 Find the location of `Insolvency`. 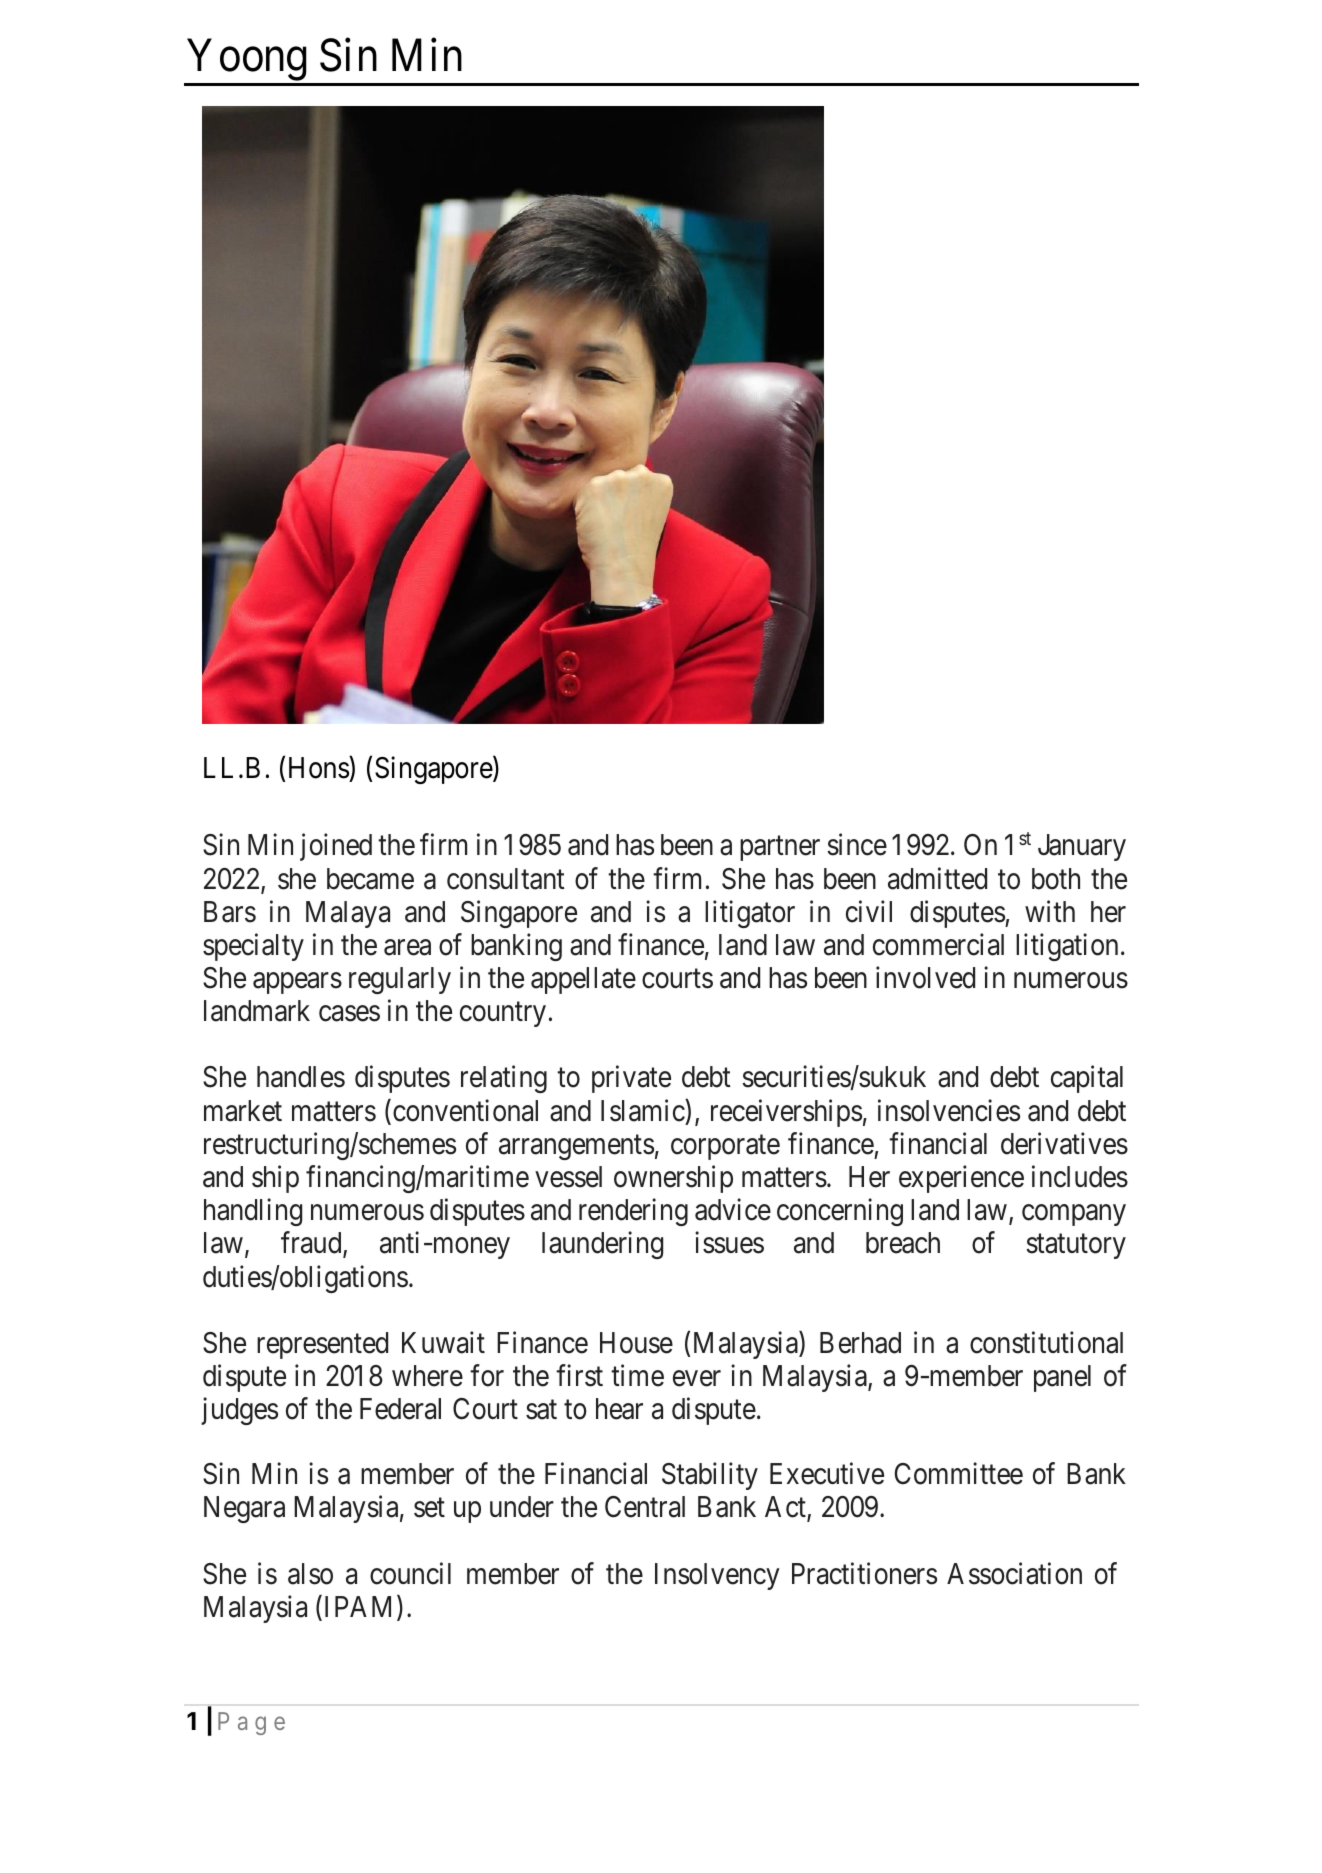

Insolvency is located at coordinates (717, 1576).
